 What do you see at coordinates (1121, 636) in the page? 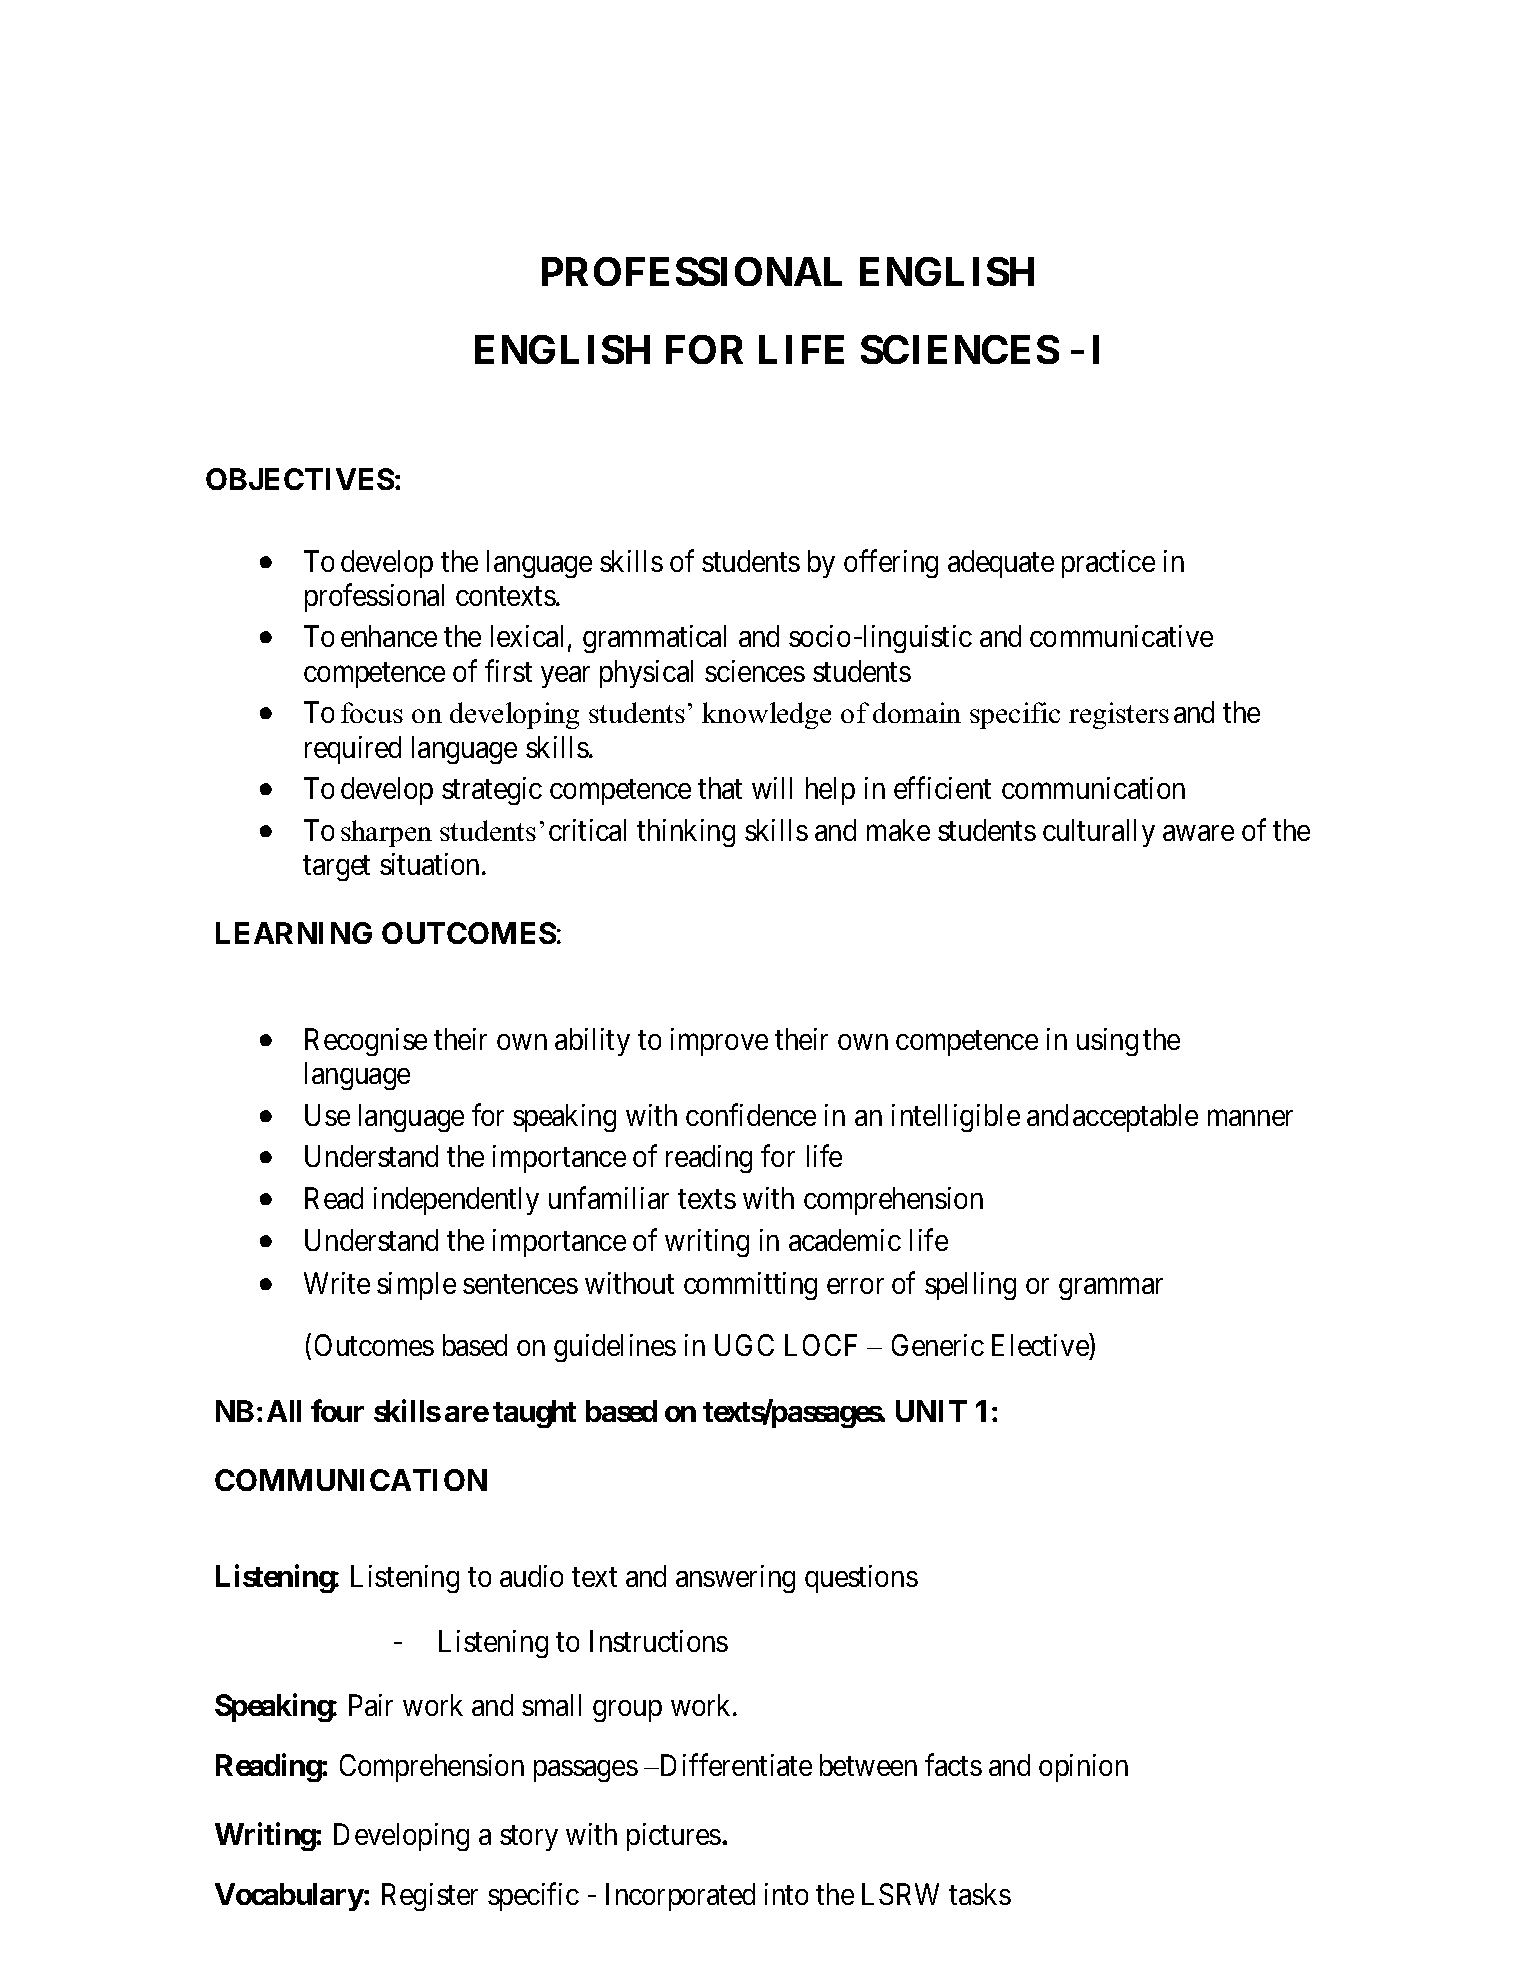
I see `communicative` at bounding box center [1121, 636].
